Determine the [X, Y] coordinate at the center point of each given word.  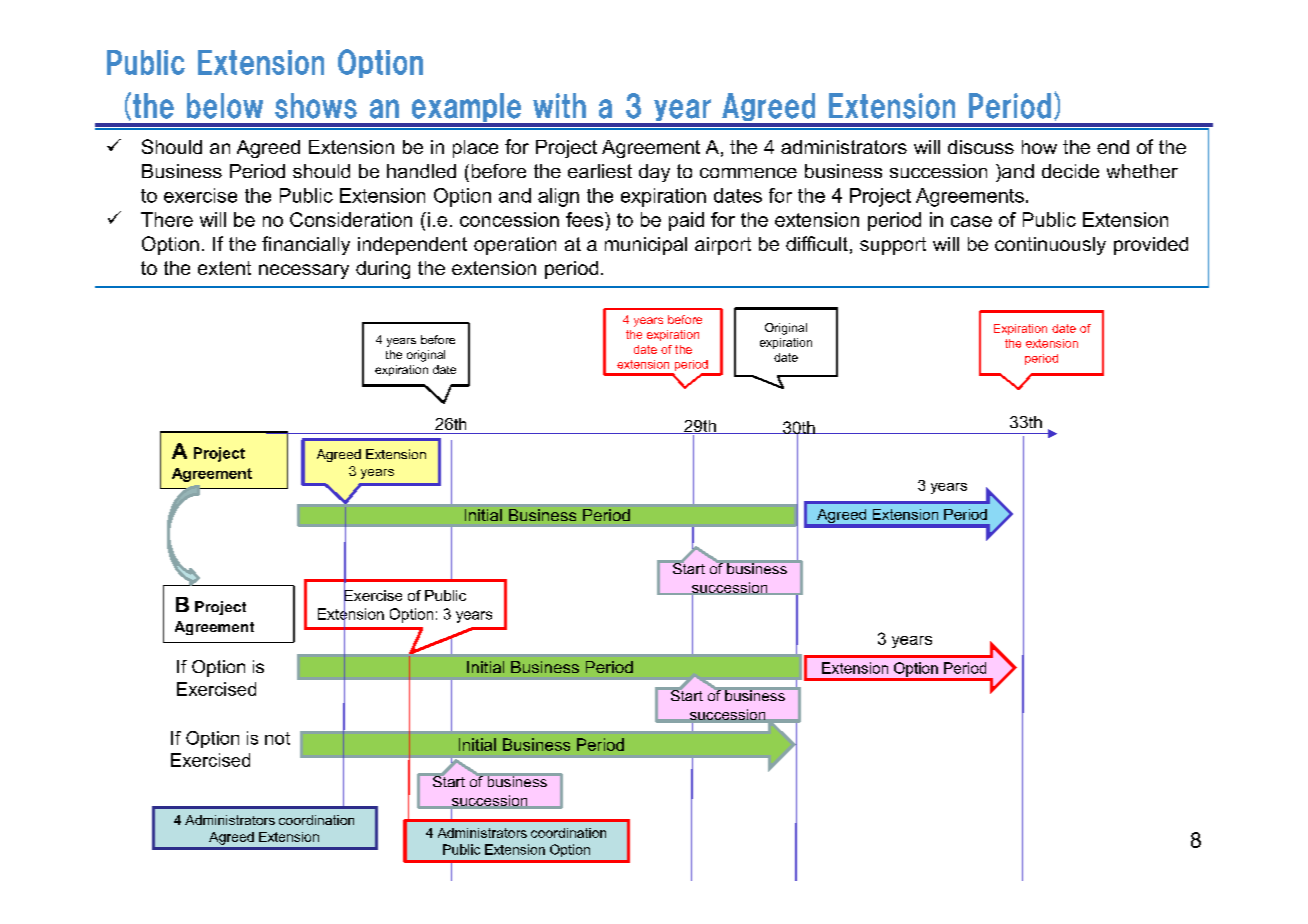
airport [723, 246]
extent [224, 268]
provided [1151, 246]
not [277, 738]
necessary [304, 271]
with [559, 105]
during [383, 270]
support [893, 246]
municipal [646, 246]
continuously [1050, 246]
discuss [981, 147]
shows [316, 106]
